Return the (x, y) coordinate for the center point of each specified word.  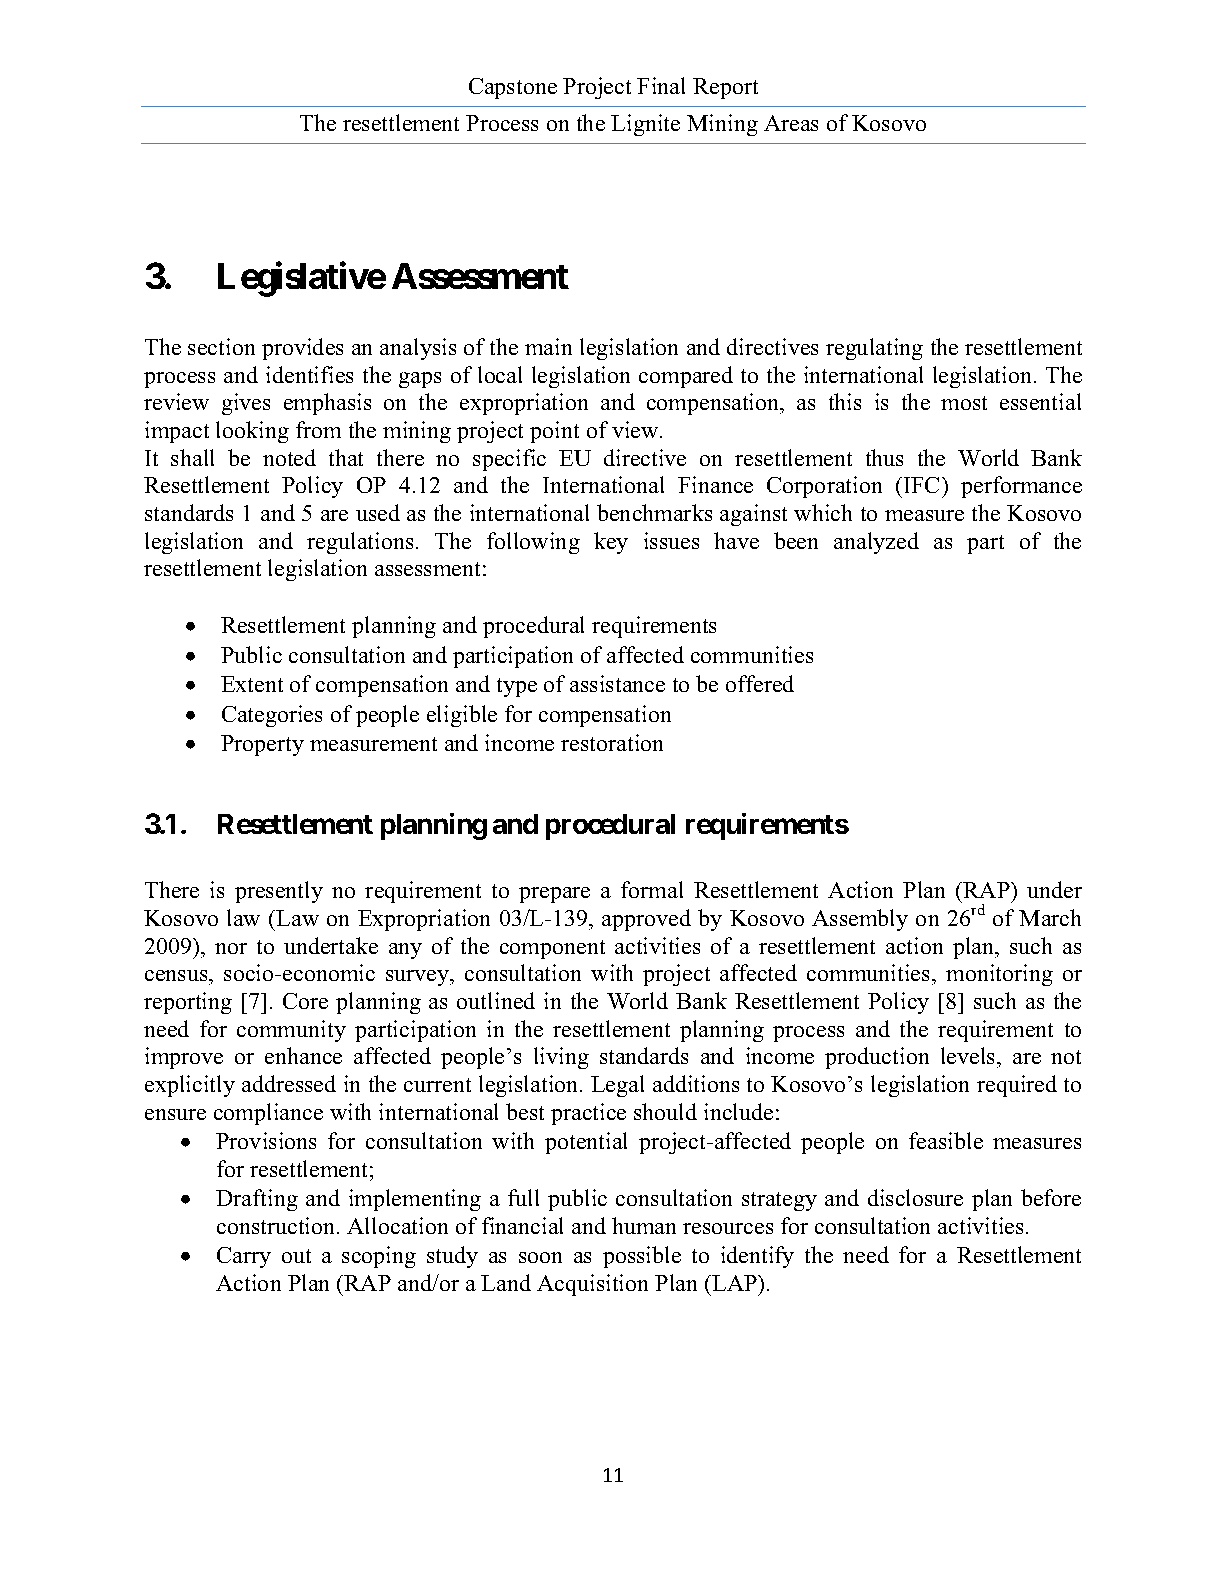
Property (262, 745)
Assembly (860, 920)
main (548, 346)
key (611, 543)
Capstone (513, 88)
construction (277, 1225)
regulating (874, 349)
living (561, 1058)
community (291, 1031)
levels (969, 1057)
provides (302, 349)
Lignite (645, 125)
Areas (791, 123)
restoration (612, 742)
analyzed (876, 543)
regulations (360, 543)
